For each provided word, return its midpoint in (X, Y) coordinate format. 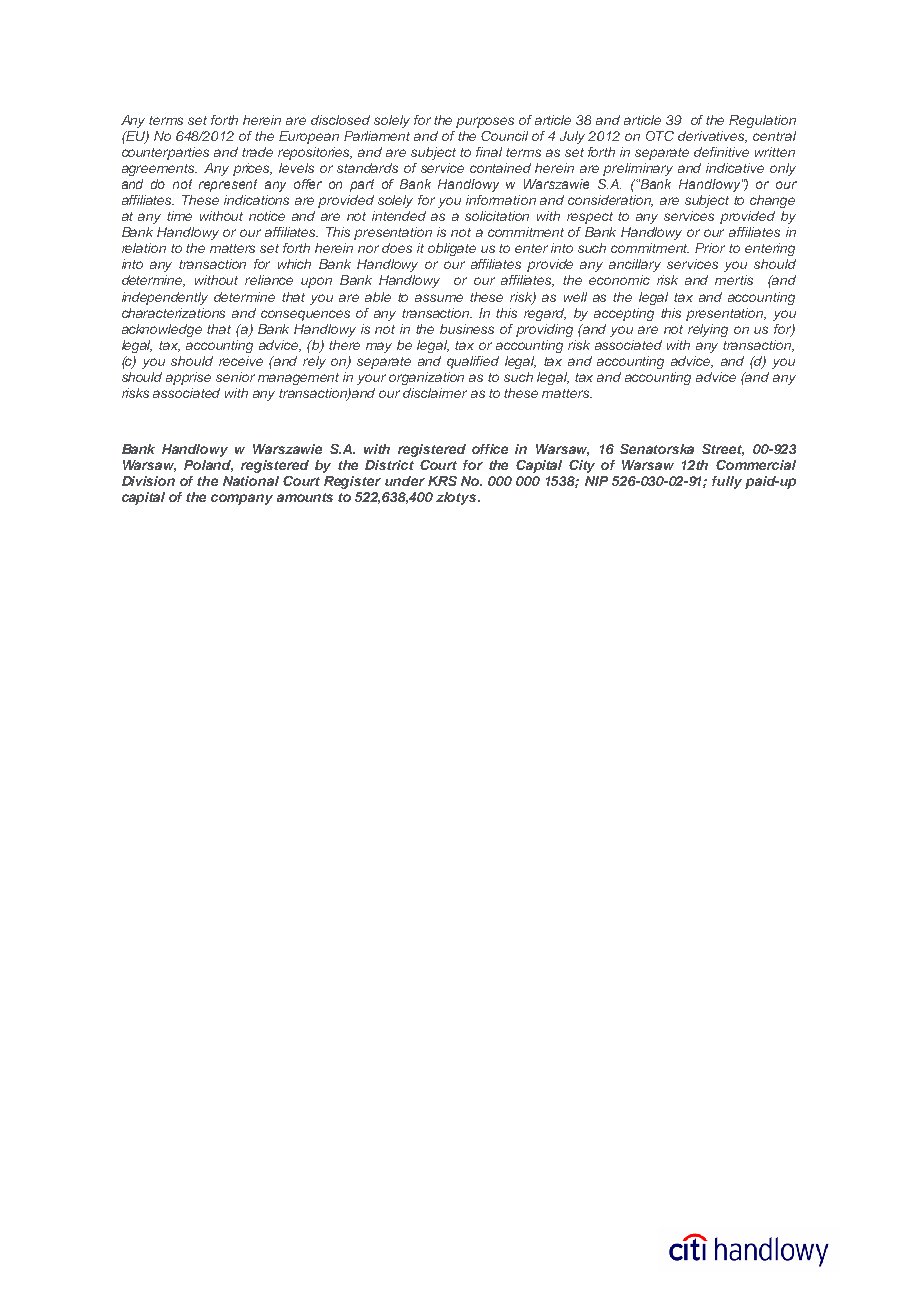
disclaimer (435, 393)
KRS (442, 481)
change (772, 201)
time (179, 216)
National (251, 481)
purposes (485, 122)
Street (723, 450)
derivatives (712, 137)
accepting (624, 314)
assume (439, 298)
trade (257, 152)
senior (235, 377)
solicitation (497, 216)
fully (727, 482)
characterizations (173, 313)
